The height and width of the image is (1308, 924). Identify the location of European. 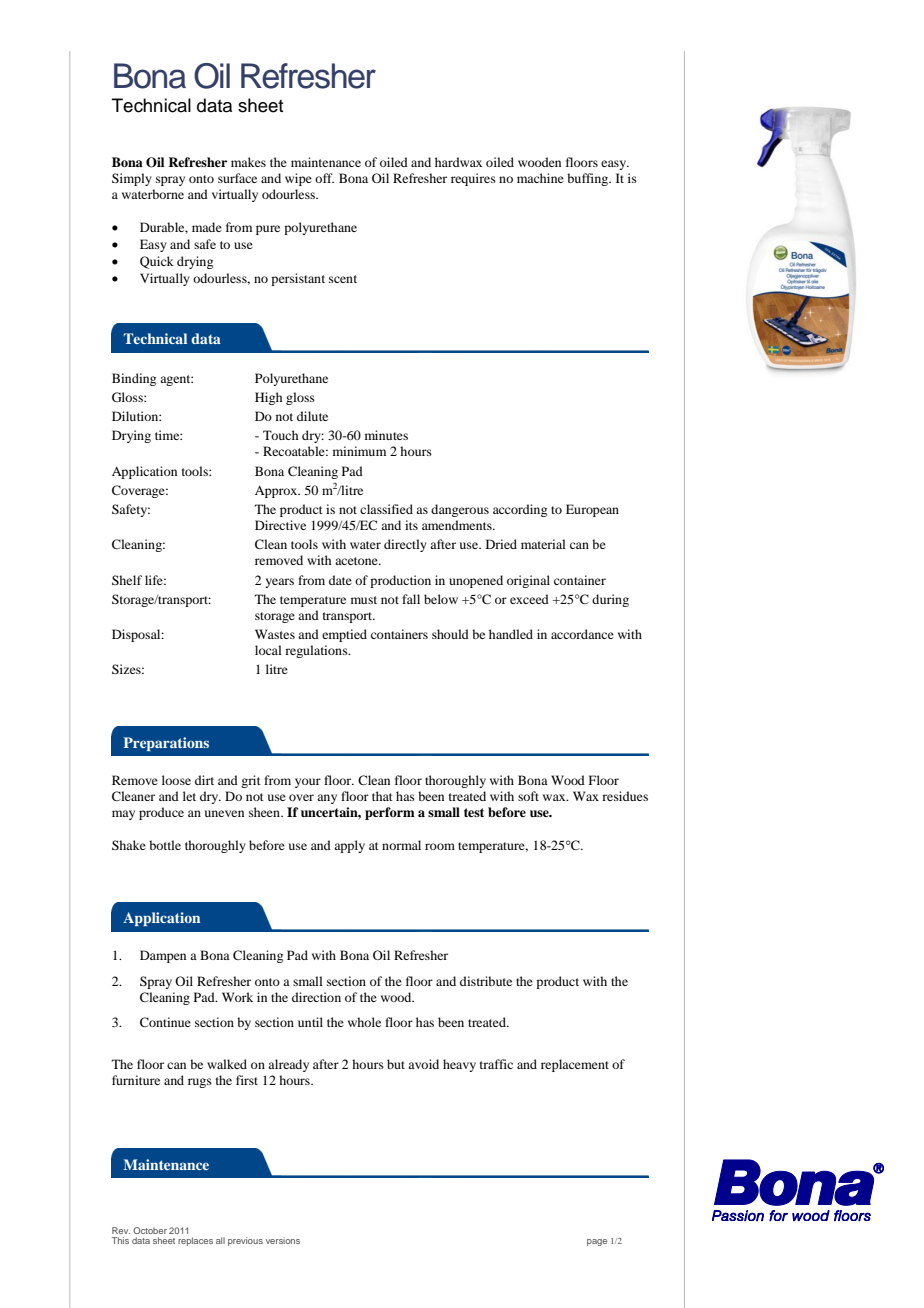
(592, 510).
